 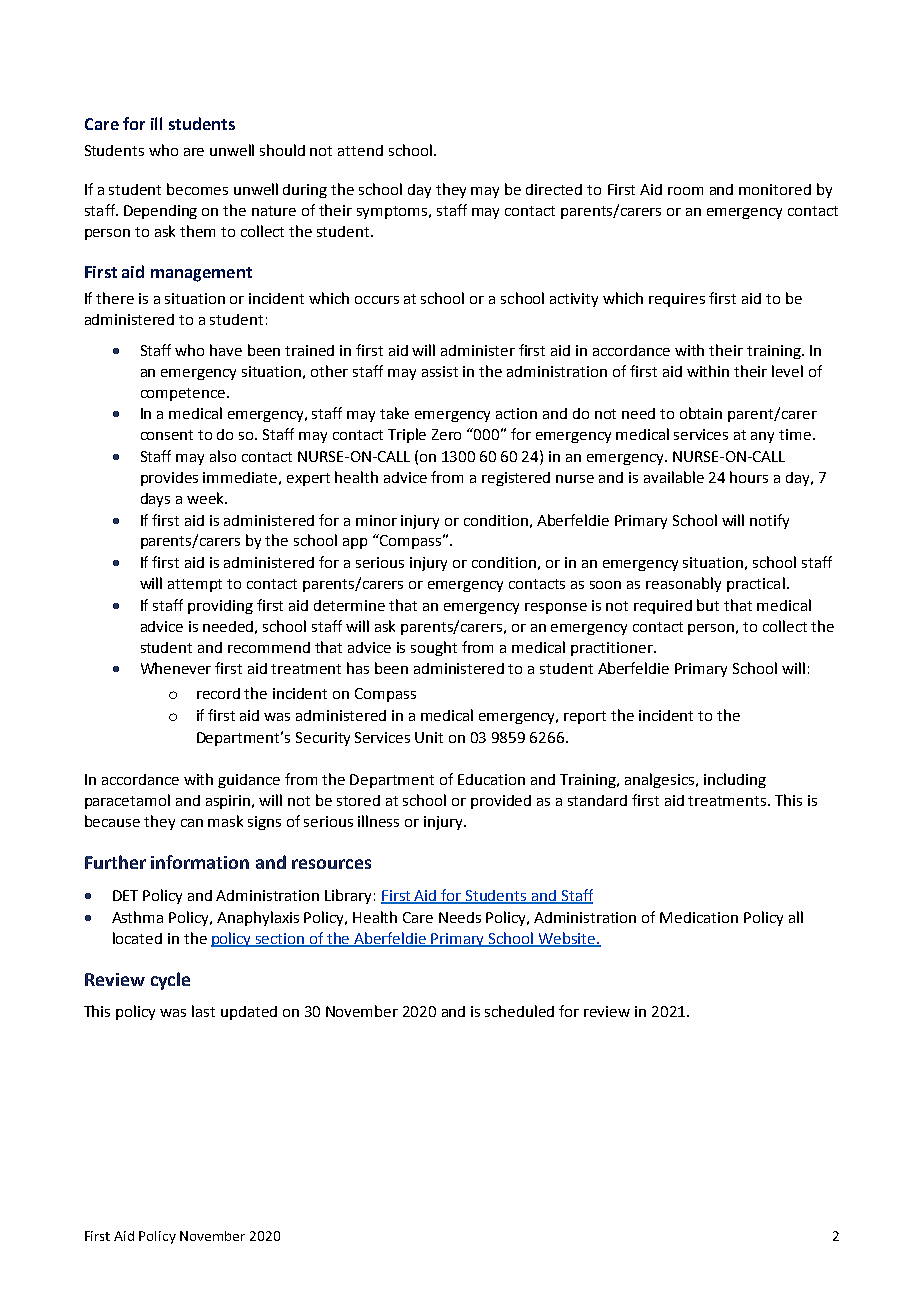 What do you see at coordinates (491, 779) in the page?
I see `Education` at bounding box center [491, 779].
